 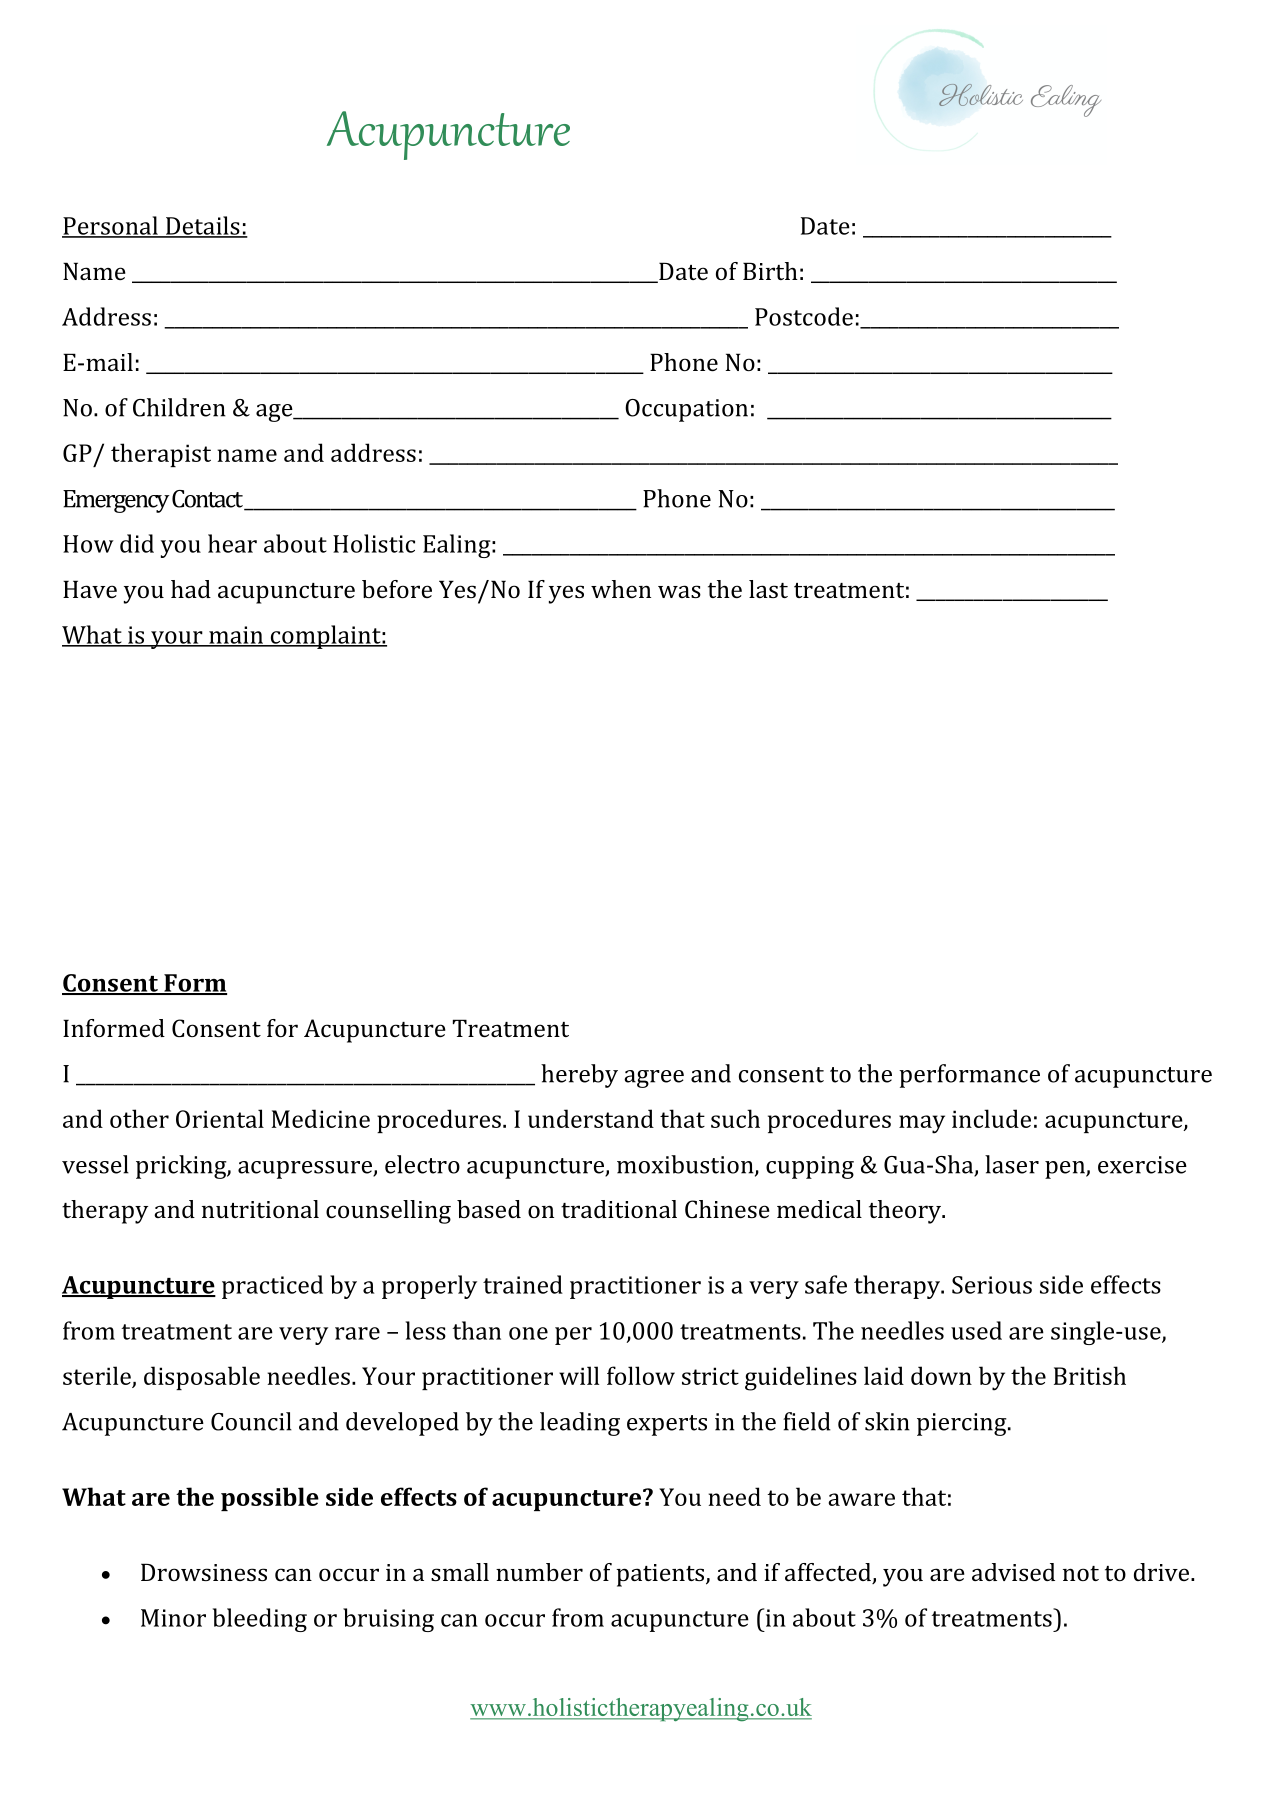 I want to click on advised, so click(x=1013, y=1572).
